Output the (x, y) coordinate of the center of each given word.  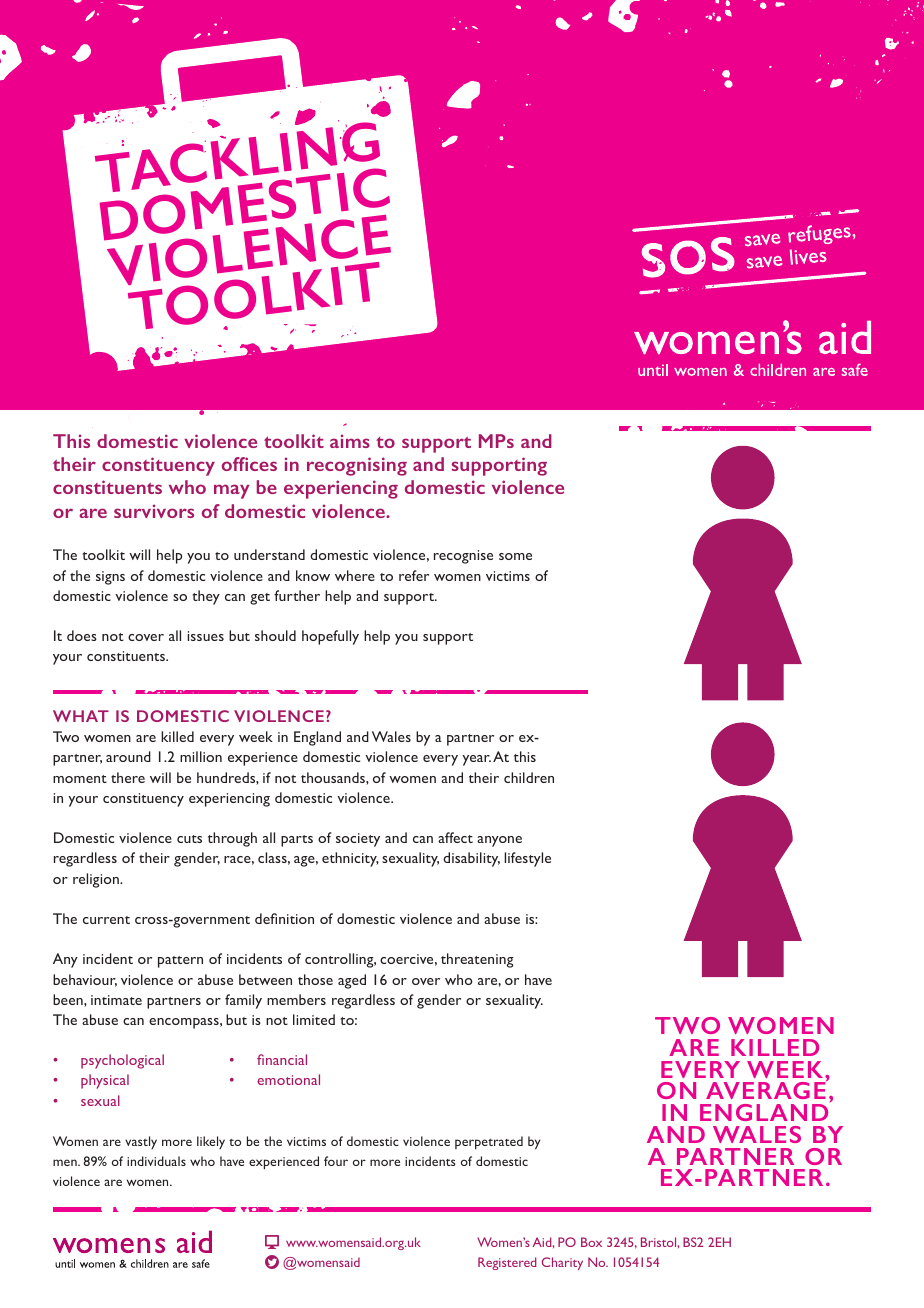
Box (591, 1242)
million (201, 756)
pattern (180, 962)
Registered (507, 1263)
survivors (154, 511)
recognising (357, 466)
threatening (477, 960)
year (476, 760)
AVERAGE (767, 1089)
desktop (272, 1242)
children (529, 777)
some (515, 556)
